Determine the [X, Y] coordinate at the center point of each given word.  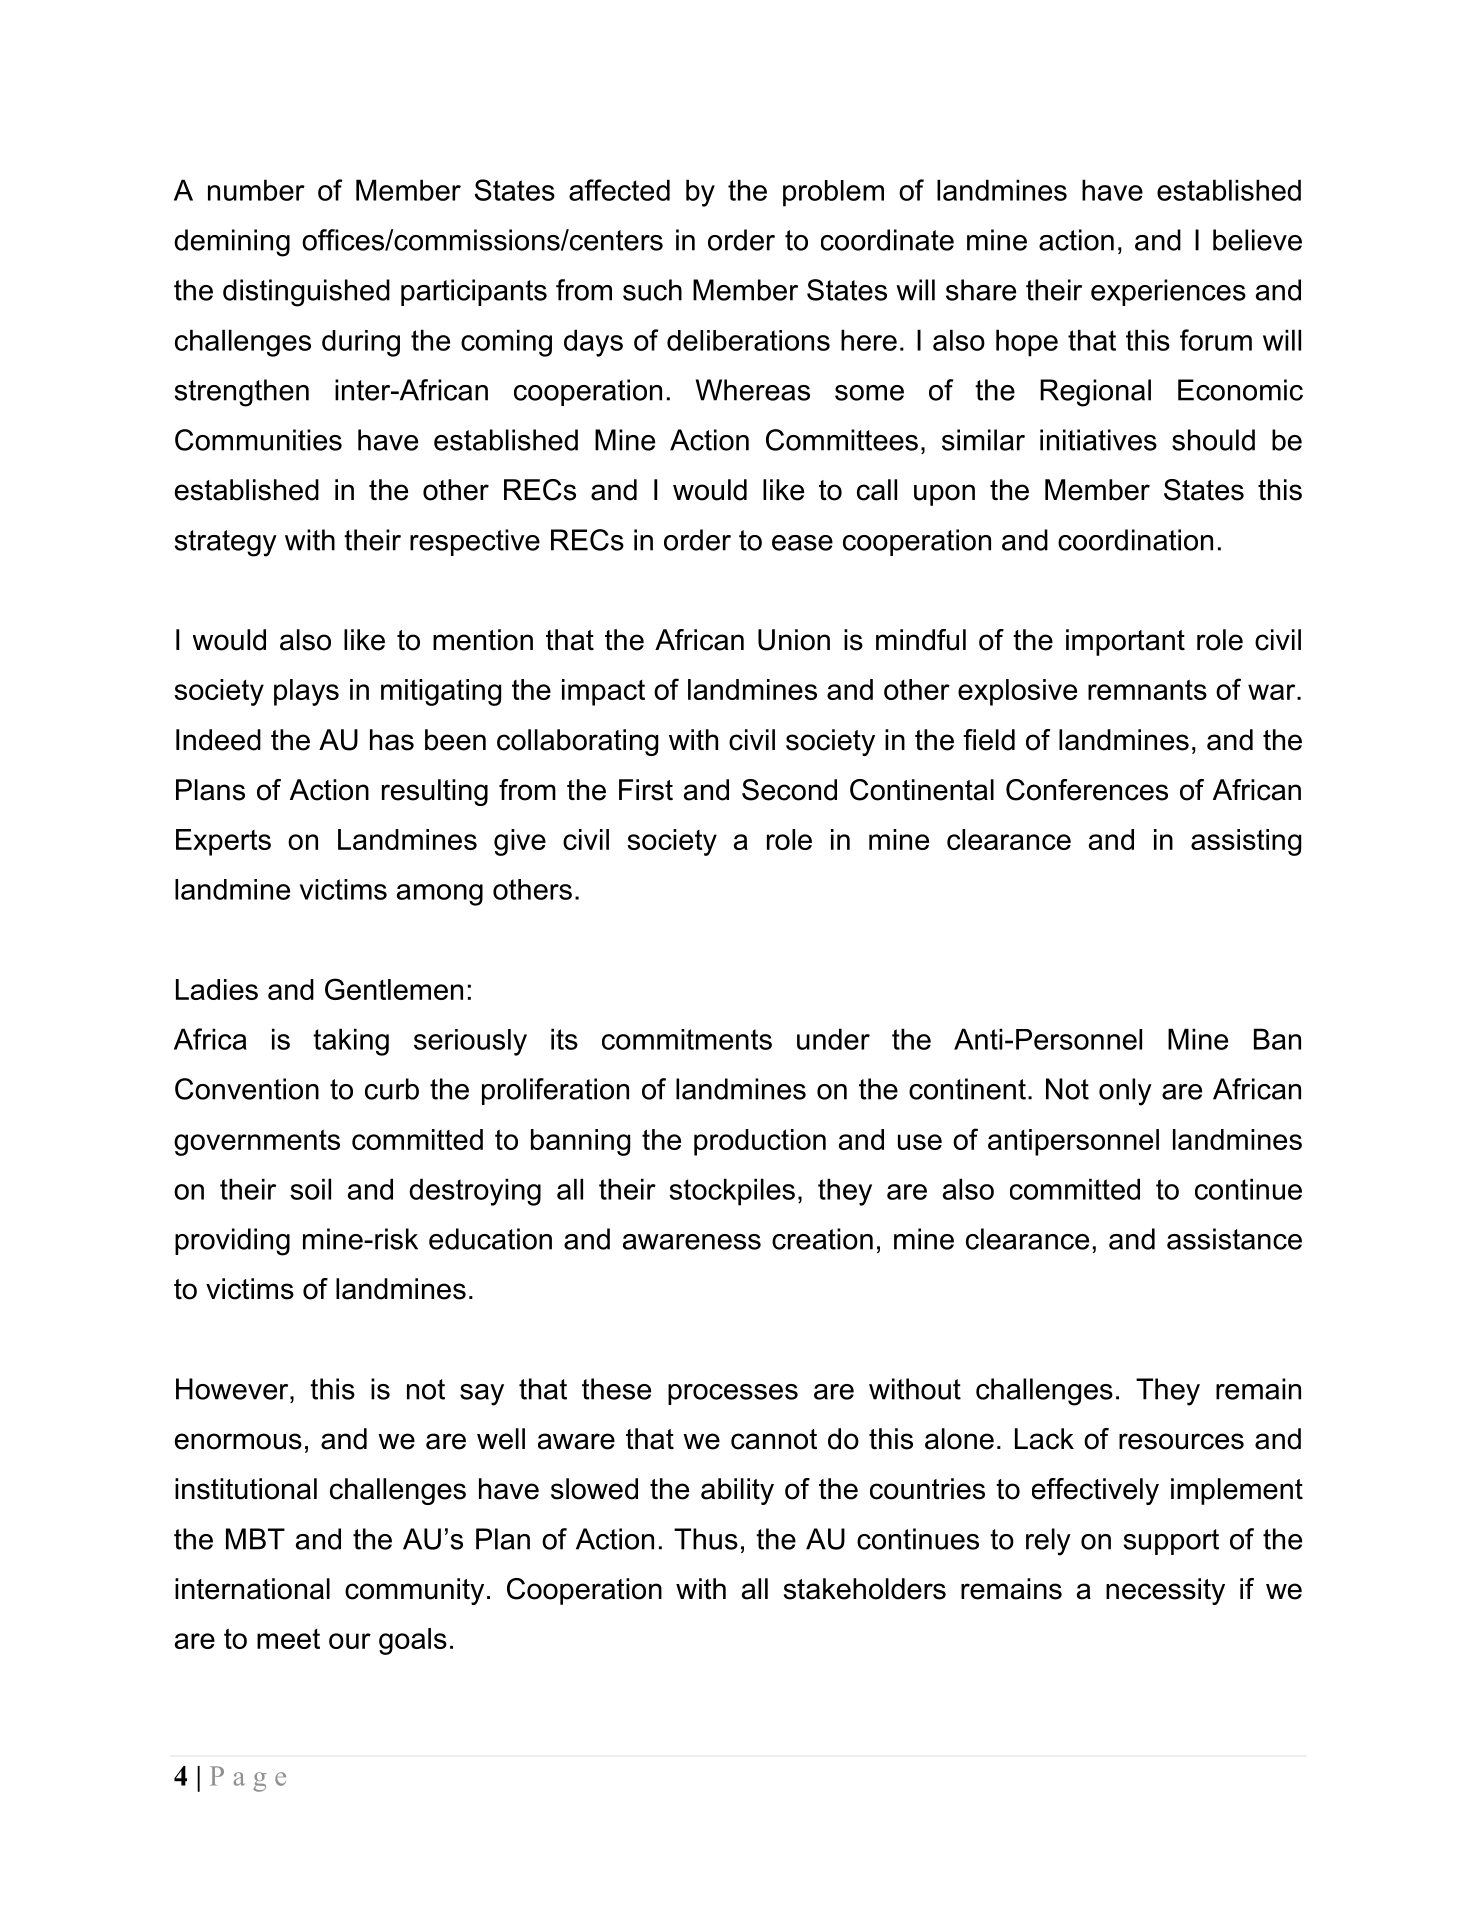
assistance [1234, 1239]
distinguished [306, 293]
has [392, 740]
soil [310, 1189]
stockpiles [732, 1192]
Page [248, 1779]
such [652, 290]
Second [789, 790]
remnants [1147, 689]
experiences [1168, 292]
